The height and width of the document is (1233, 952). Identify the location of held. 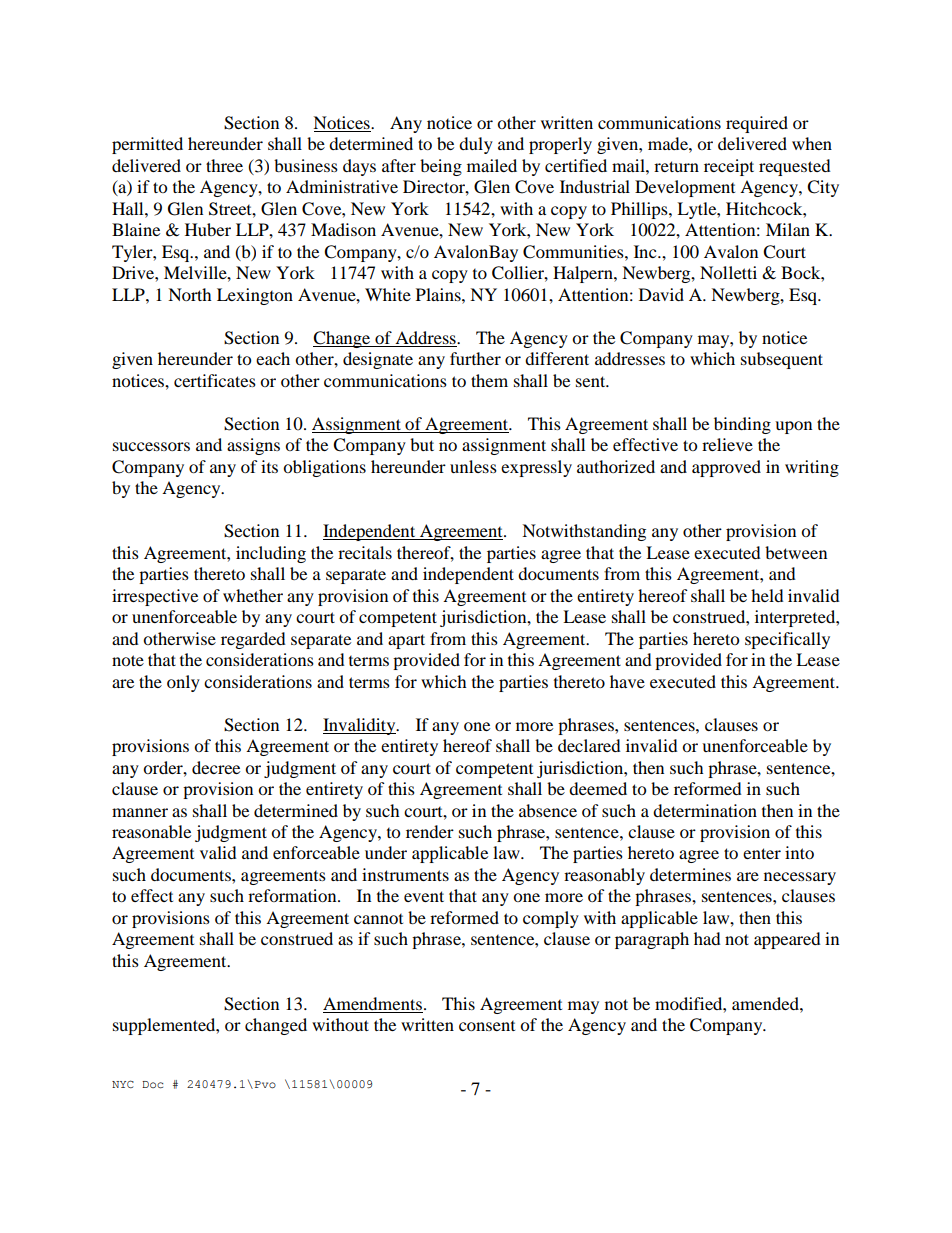
(767, 595).
